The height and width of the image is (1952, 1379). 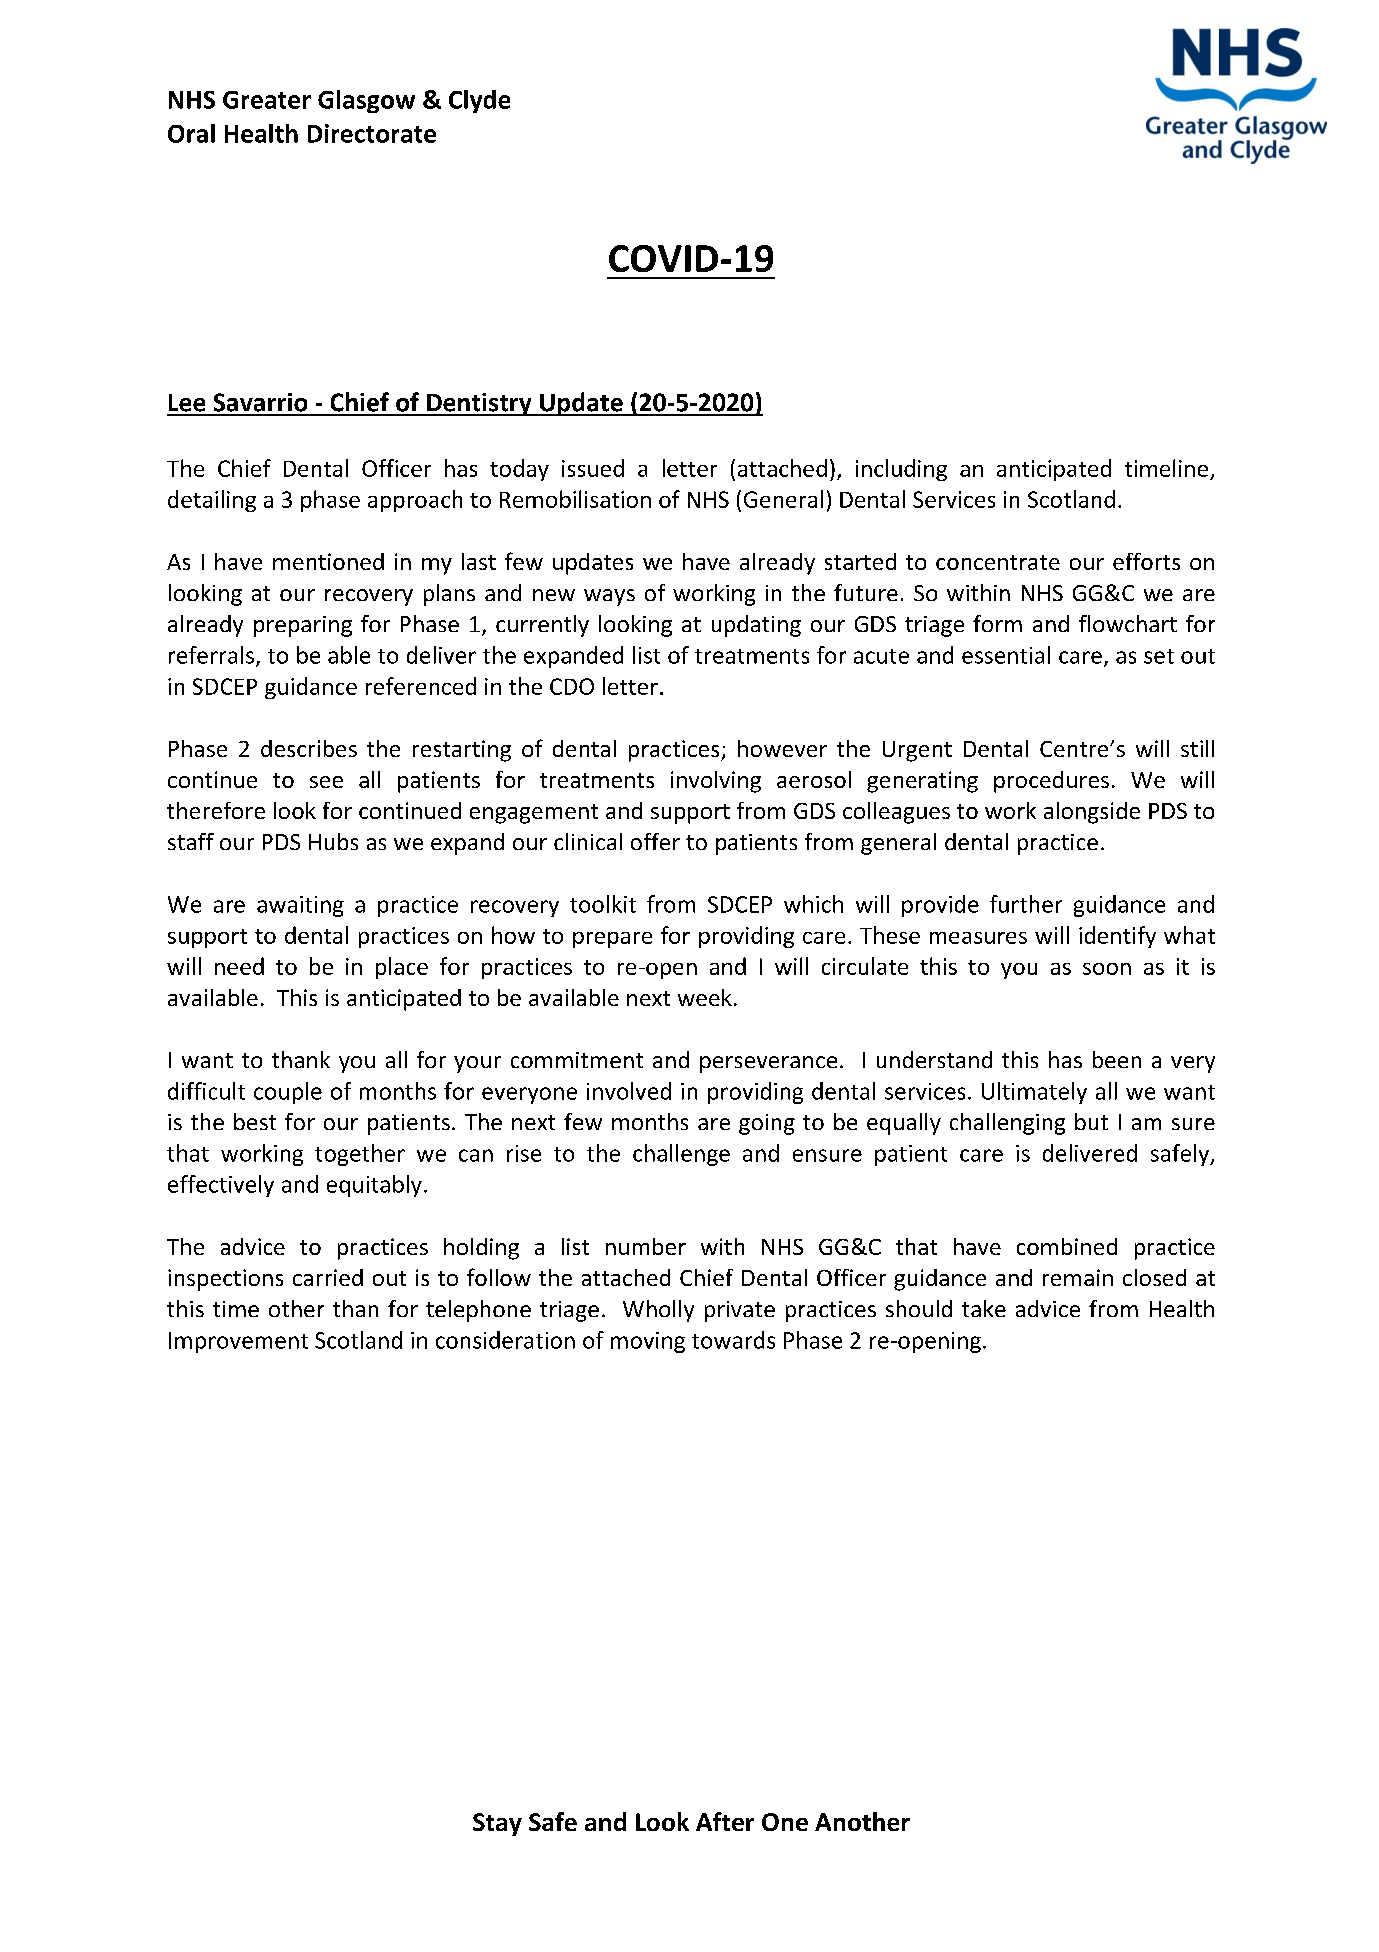 I want to click on Stay, so click(x=497, y=1824).
